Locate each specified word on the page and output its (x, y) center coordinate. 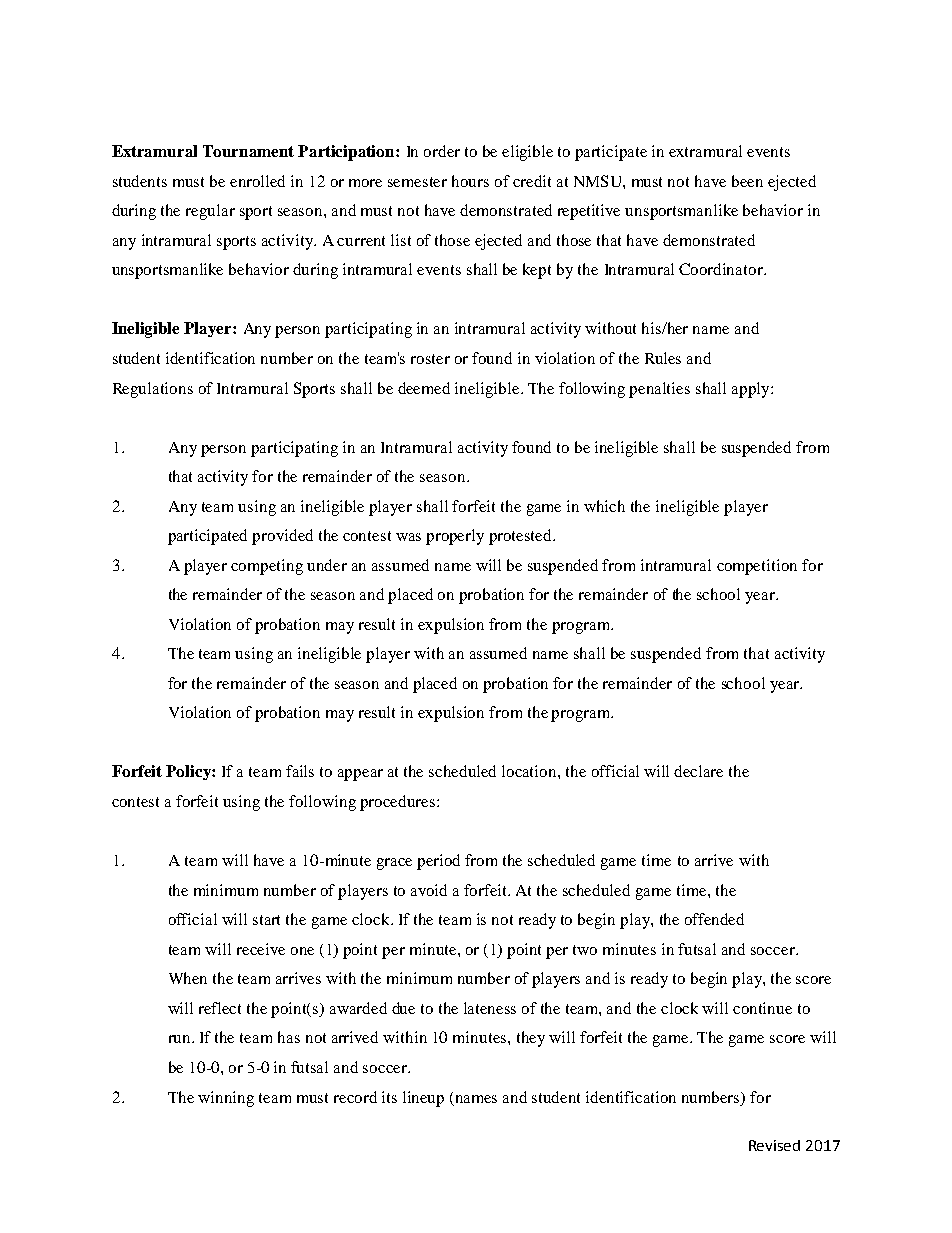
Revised (774, 1145)
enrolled (257, 181)
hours (470, 181)
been (747, 181)
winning (226, 1099)
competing (267, 567)
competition (757, 567)
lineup (423, 1099)
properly (455, 537)
